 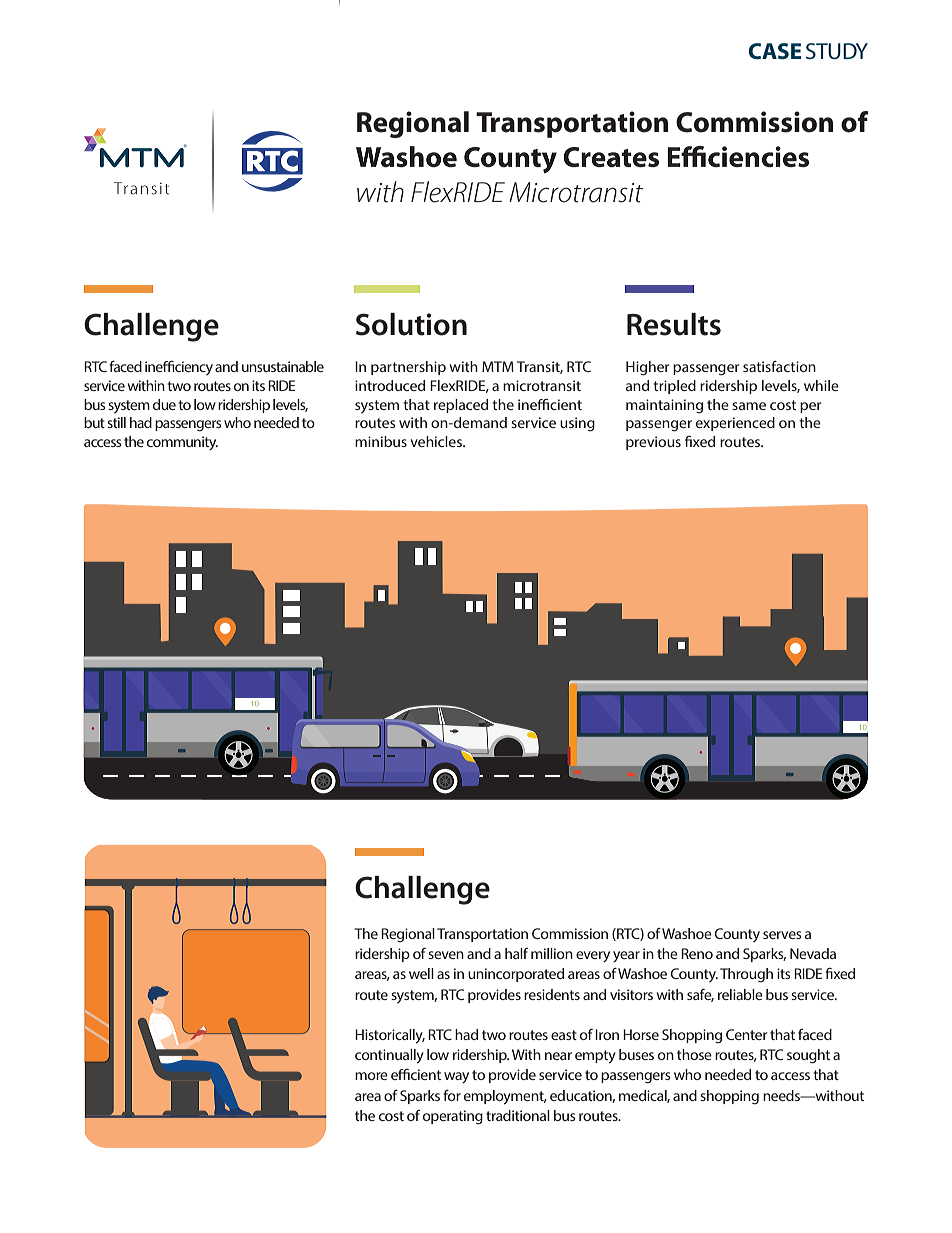 I want to click on well, so click(x=421, y=973).
